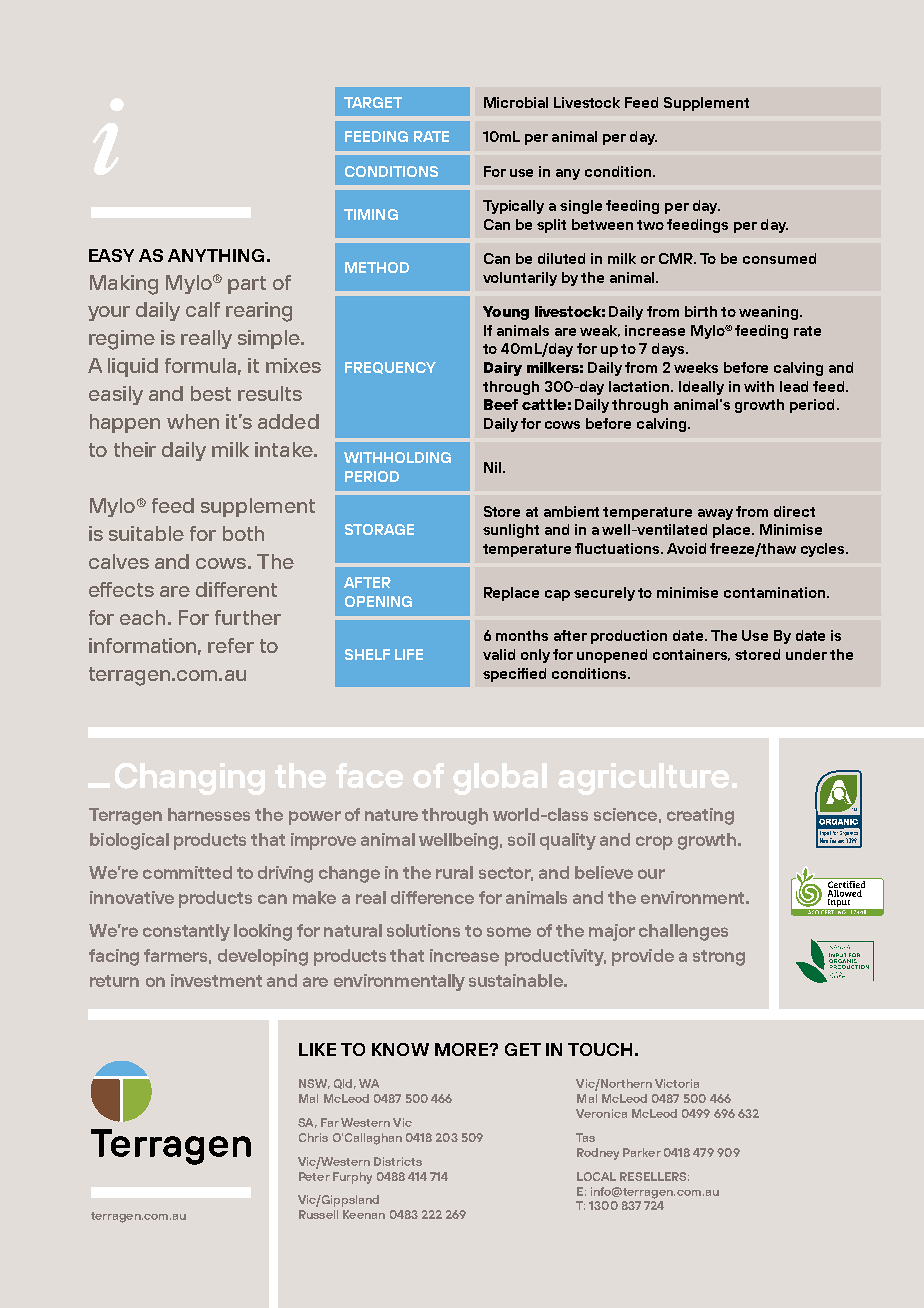  Describe the element at coordinates (642, 1152) in the image. I see `Parker` at that location.
